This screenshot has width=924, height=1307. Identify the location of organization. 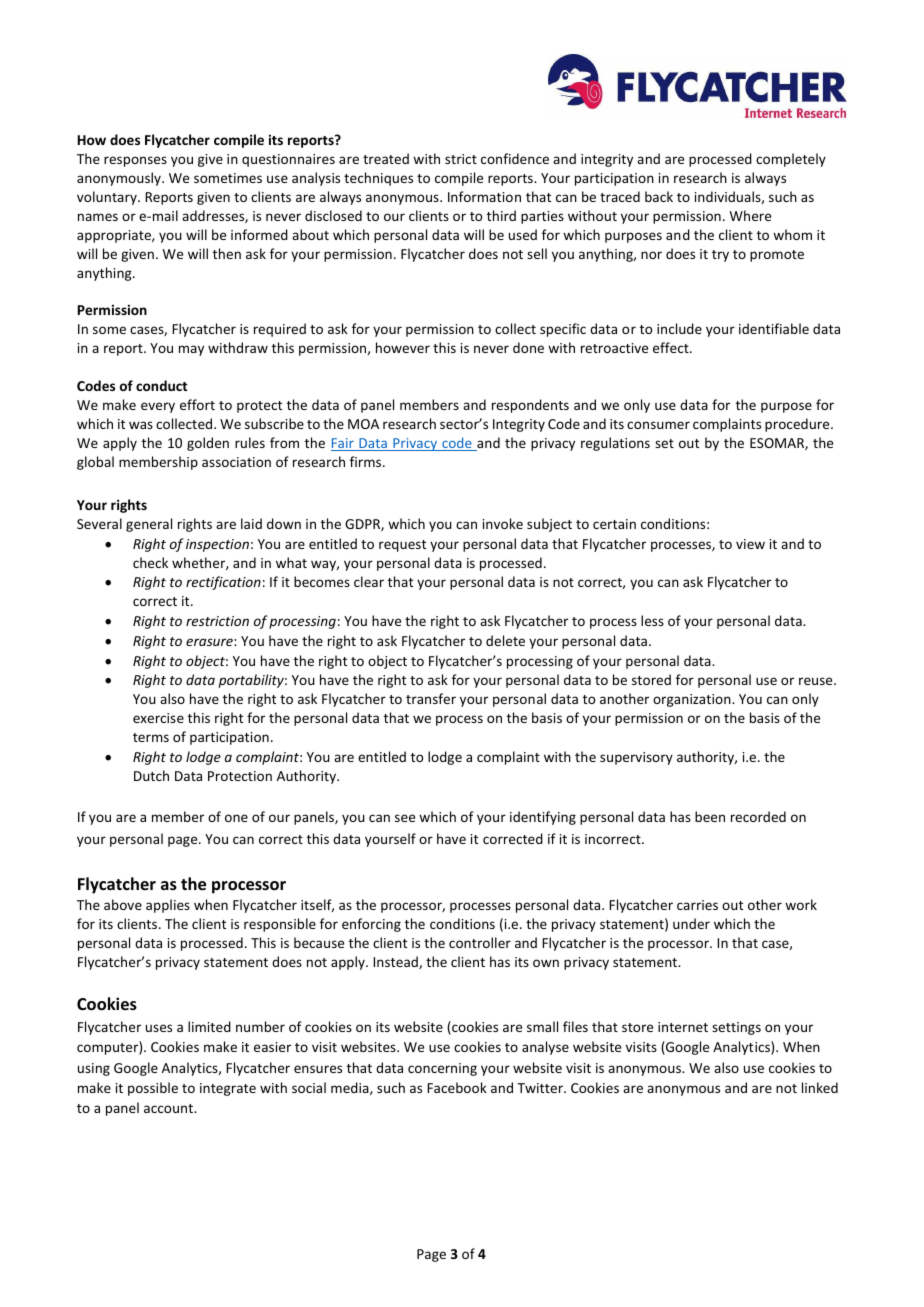
(693, 700).
